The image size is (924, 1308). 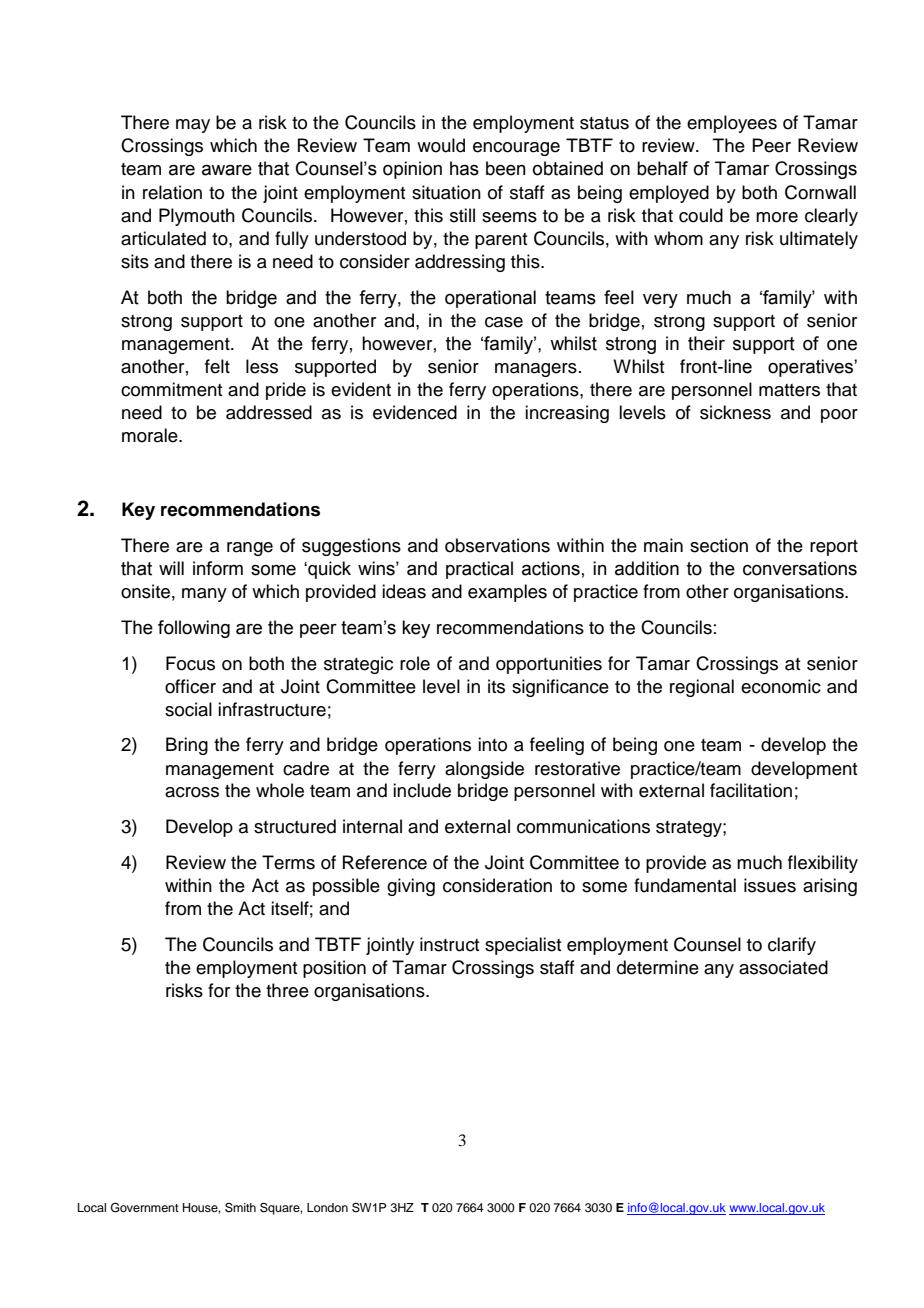 What do you see at coordinates (227, 170) in the image?
I see `aware` at bounding box center [227, 170].
